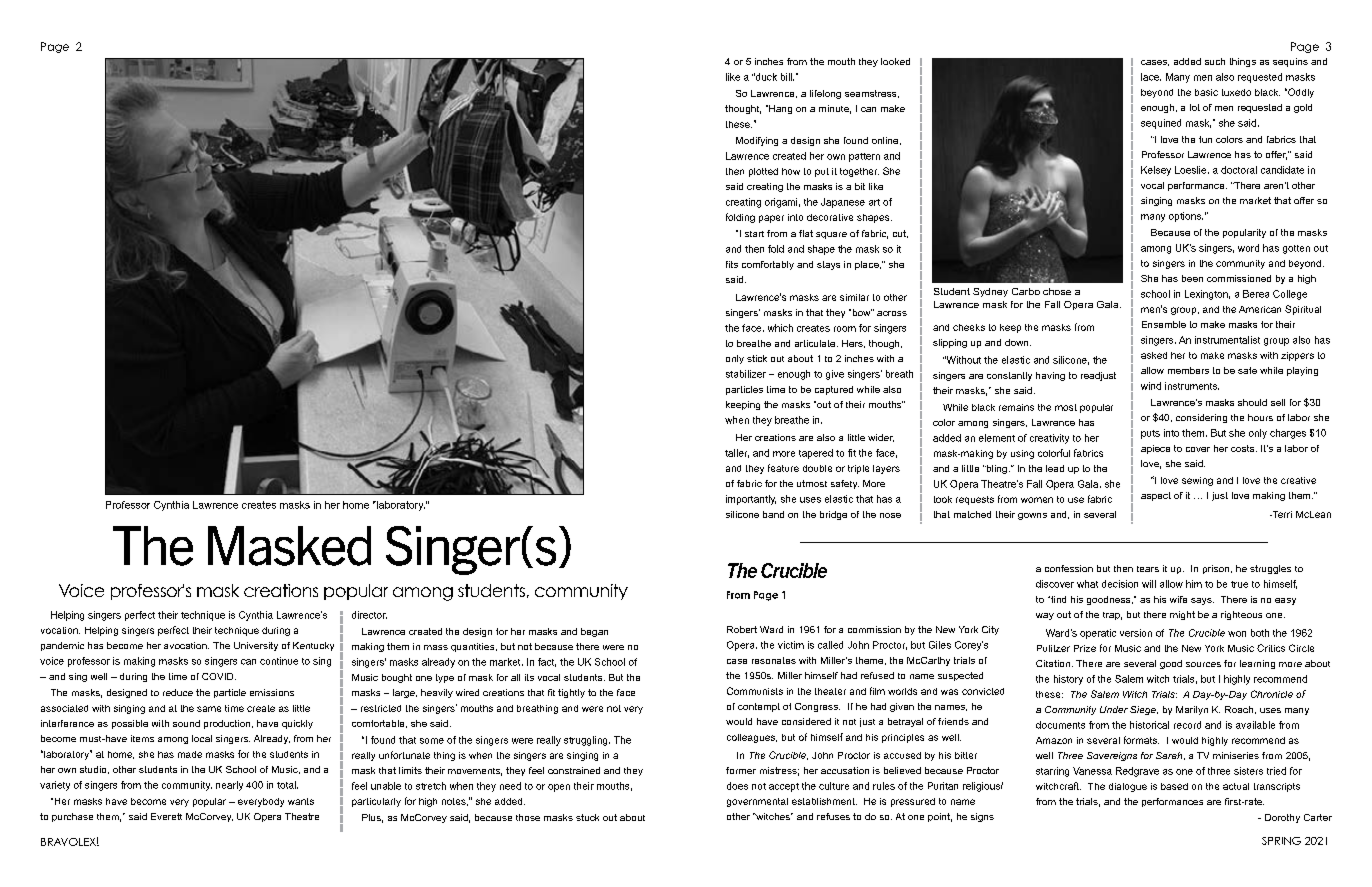  Describe the element at coordinates (780, 328) in the document. I see `which` at that location.
